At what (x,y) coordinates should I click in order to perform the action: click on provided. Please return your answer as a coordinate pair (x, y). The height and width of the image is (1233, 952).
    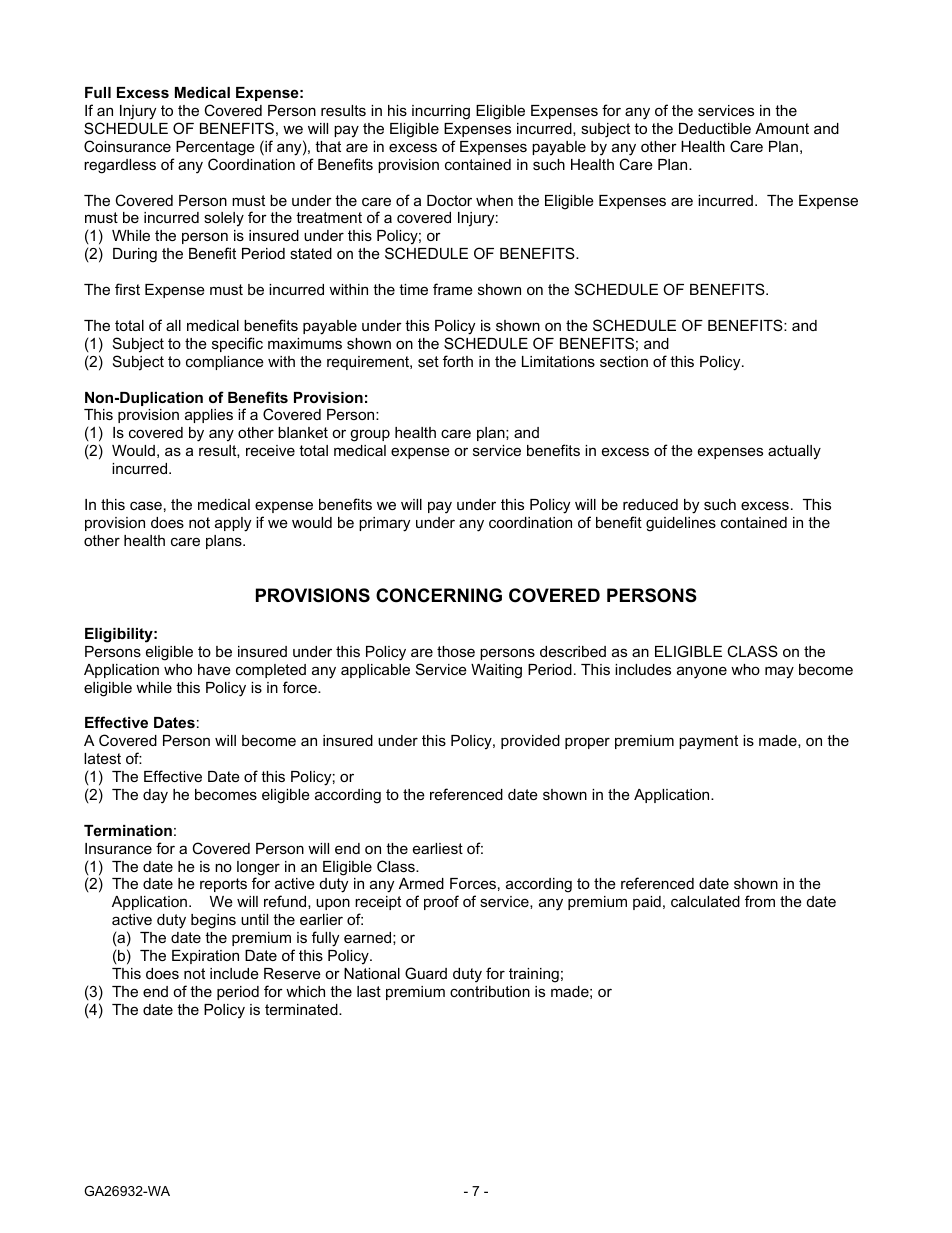
    Looking at the image, I should click on (530, 742).
